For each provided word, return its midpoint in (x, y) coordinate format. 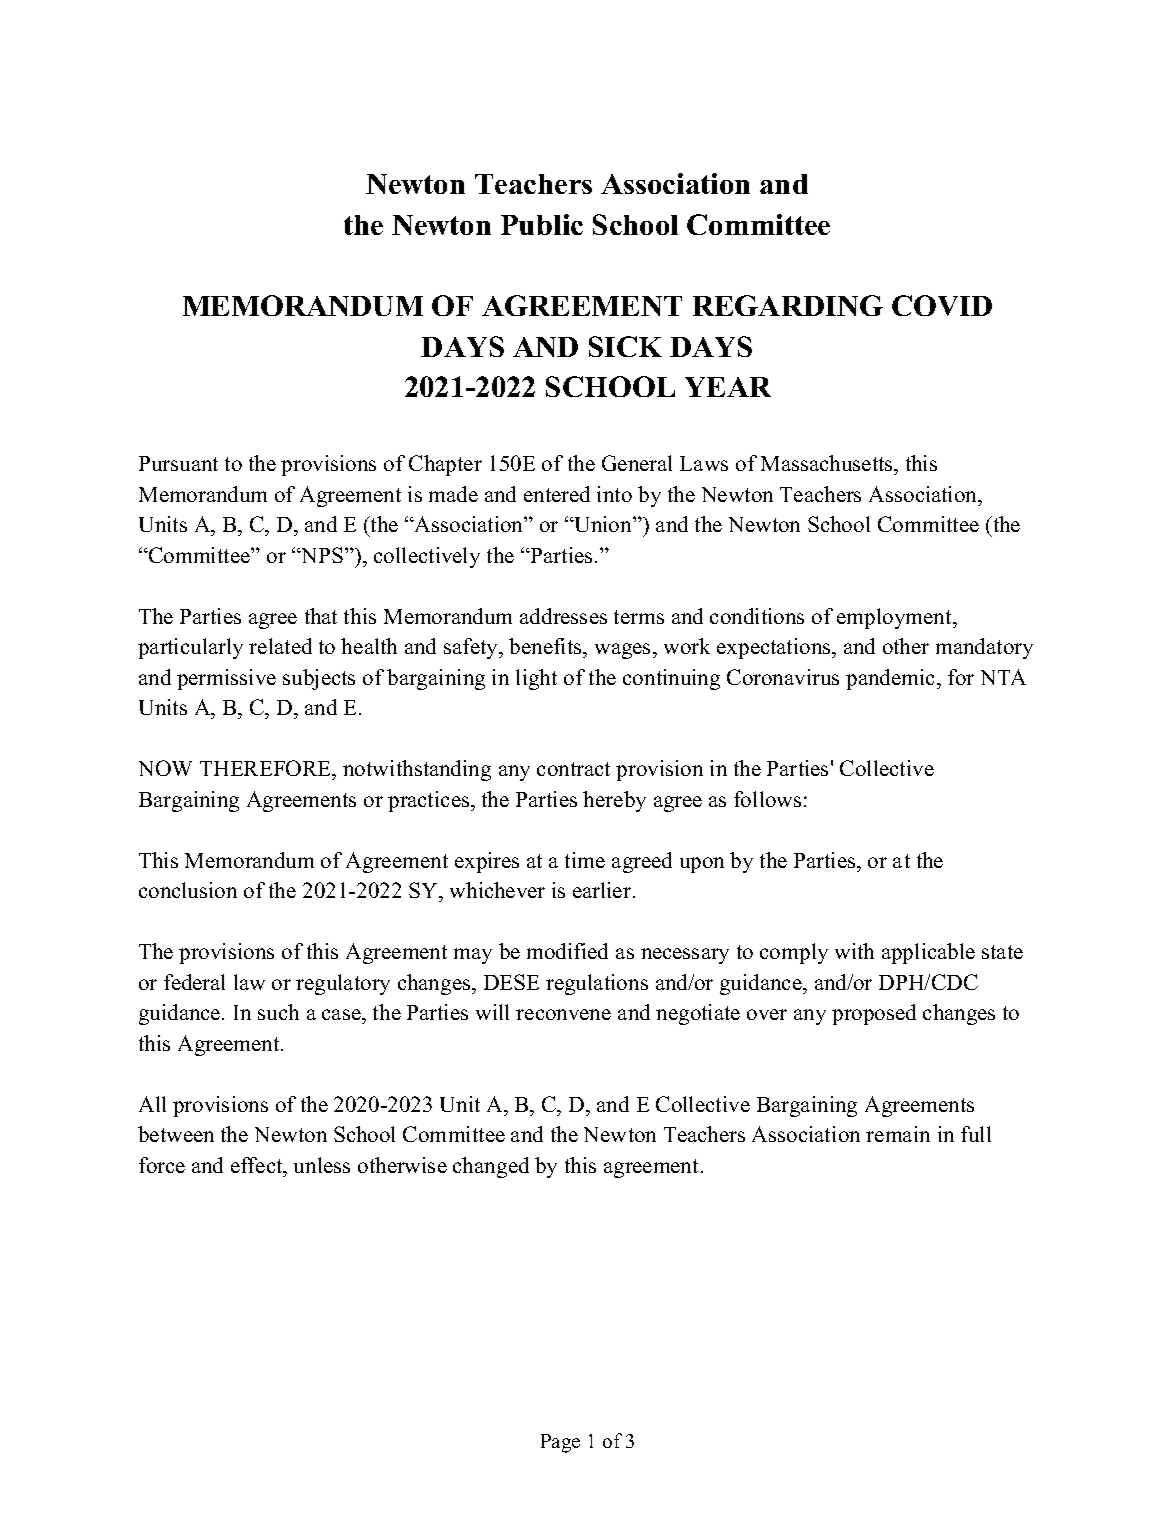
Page (560, 1443)
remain (898, 1134)
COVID (942, 305)
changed (491, 1167)
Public (542, 224)
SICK (625, 346)
